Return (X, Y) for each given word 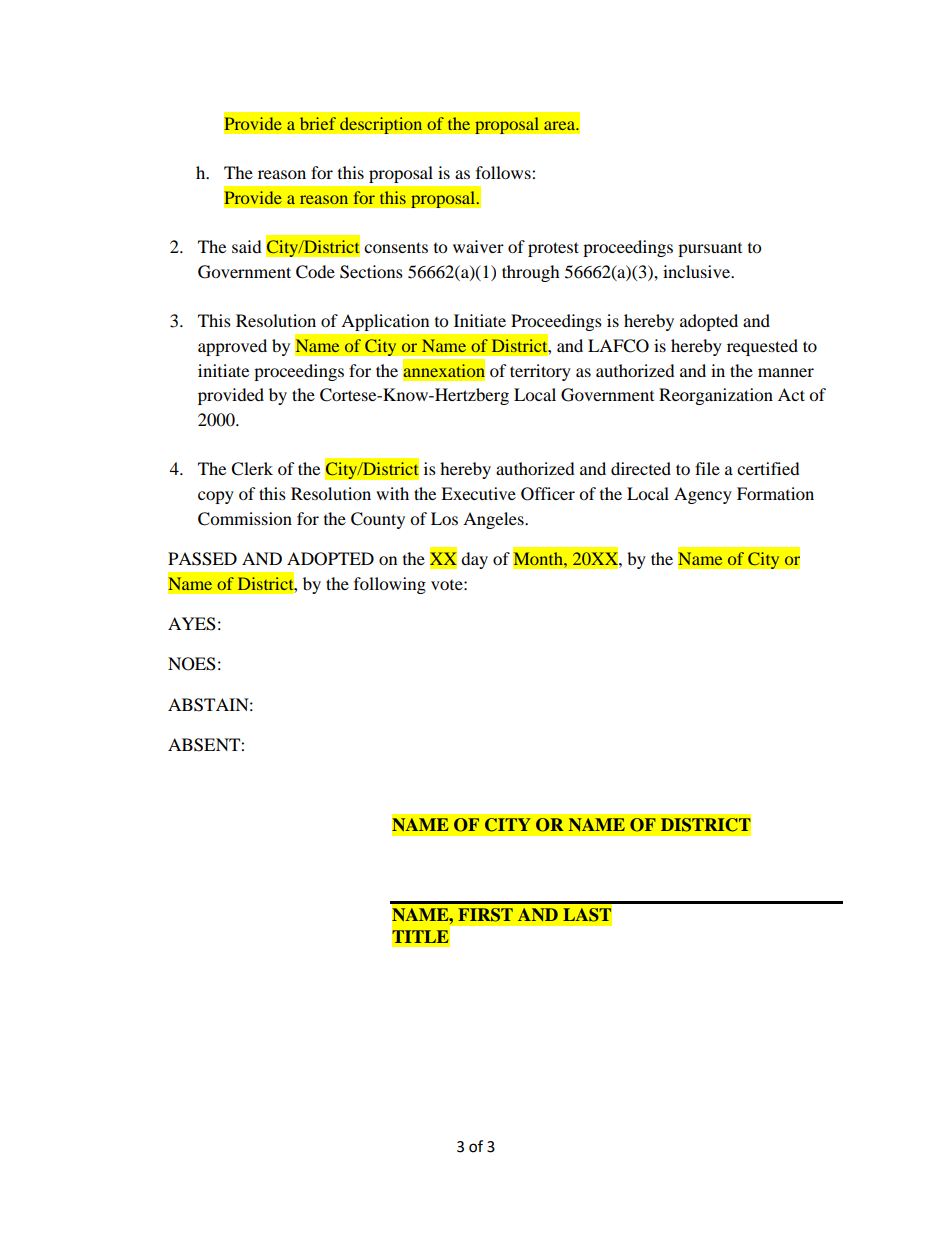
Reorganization (716, 396)
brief (318, 123)
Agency (703, 495)
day (474, 560)
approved (232, 347)
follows (504, 172)
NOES (192, 664)
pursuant (710, 250)
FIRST (485, 915)
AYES (192, 624)
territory (540, 372)
